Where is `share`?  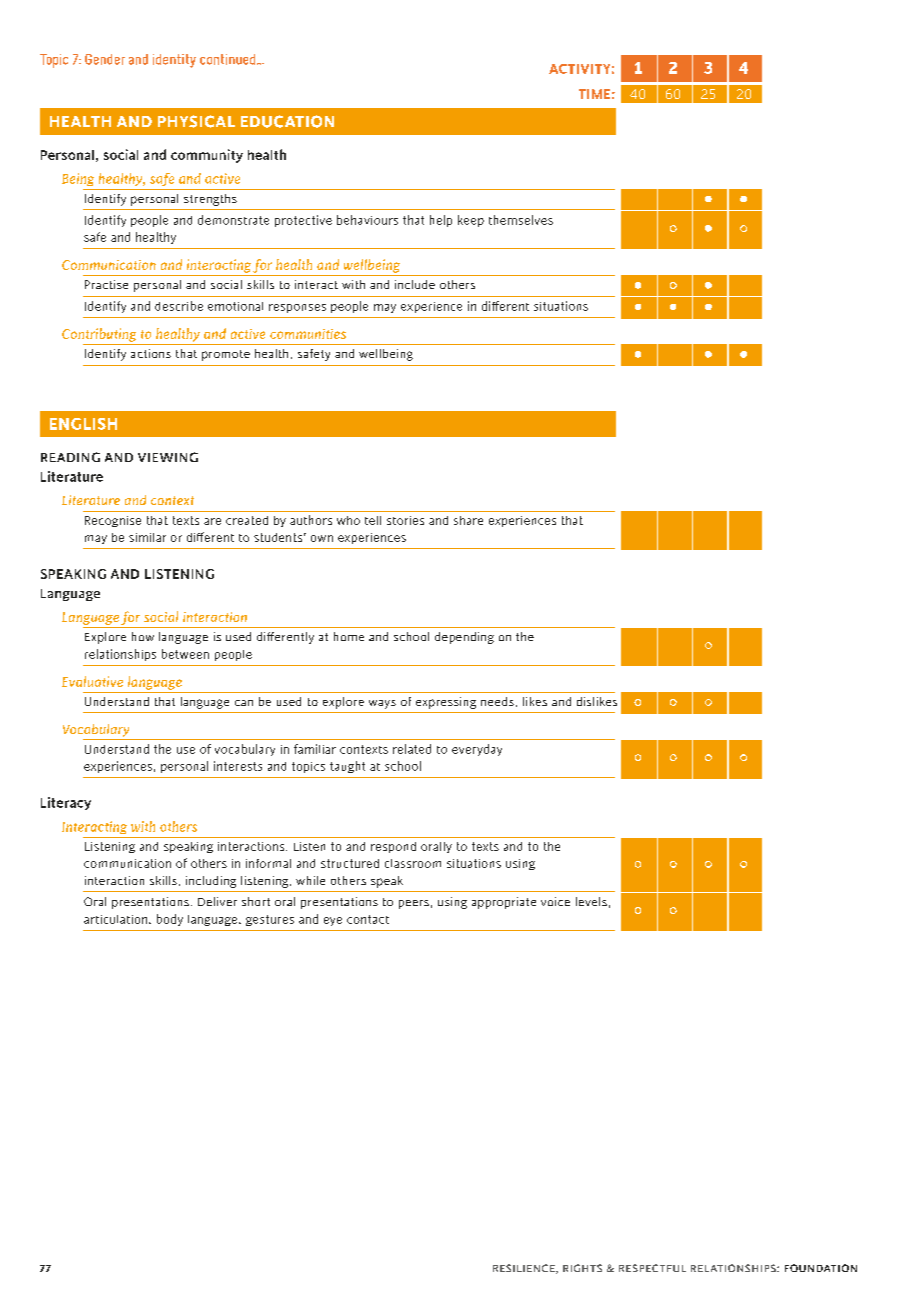
share is located at coordinates (468, 520).
